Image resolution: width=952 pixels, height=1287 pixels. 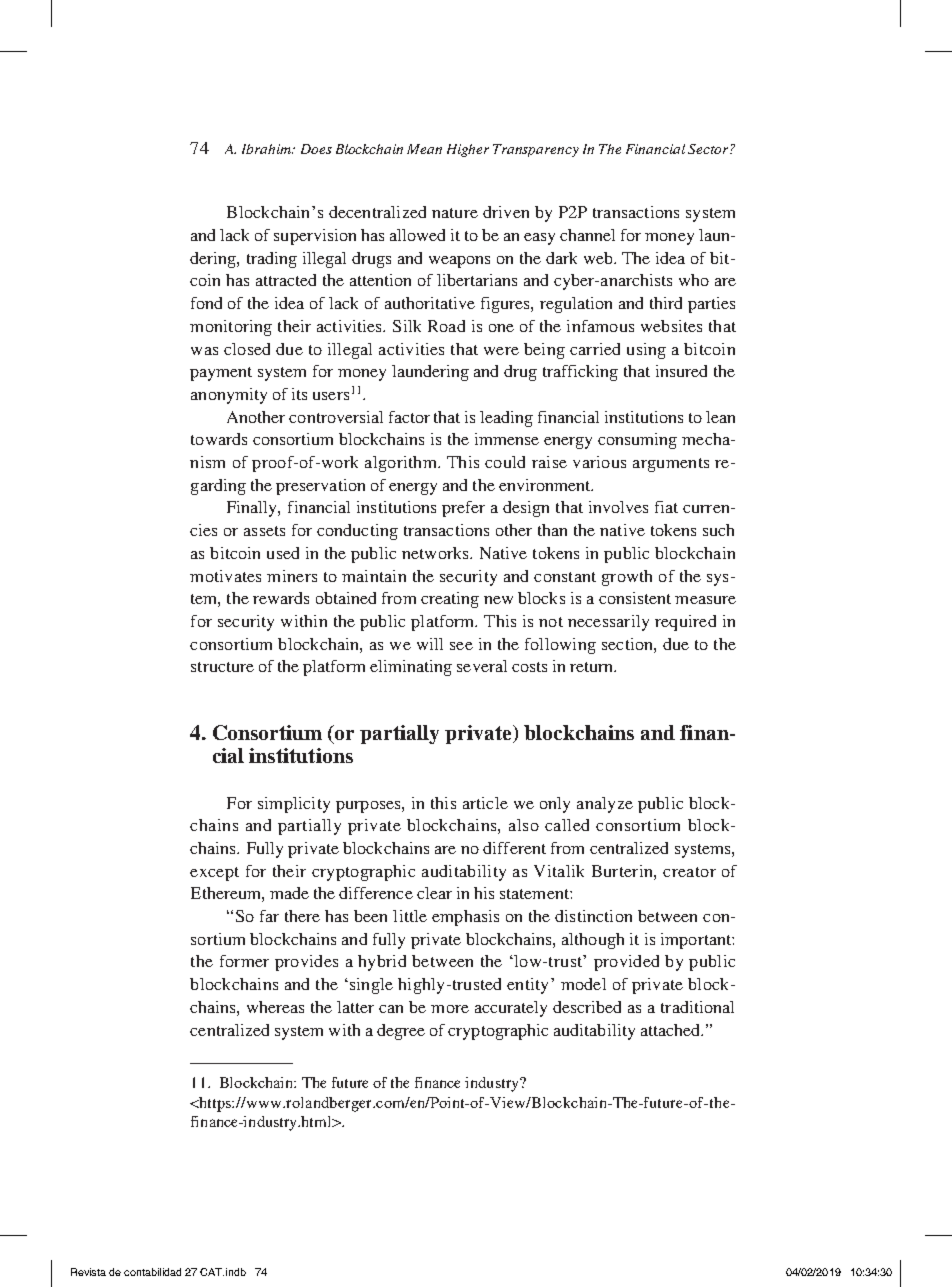 I want to click on Higher, so click(x=468, y=150).
